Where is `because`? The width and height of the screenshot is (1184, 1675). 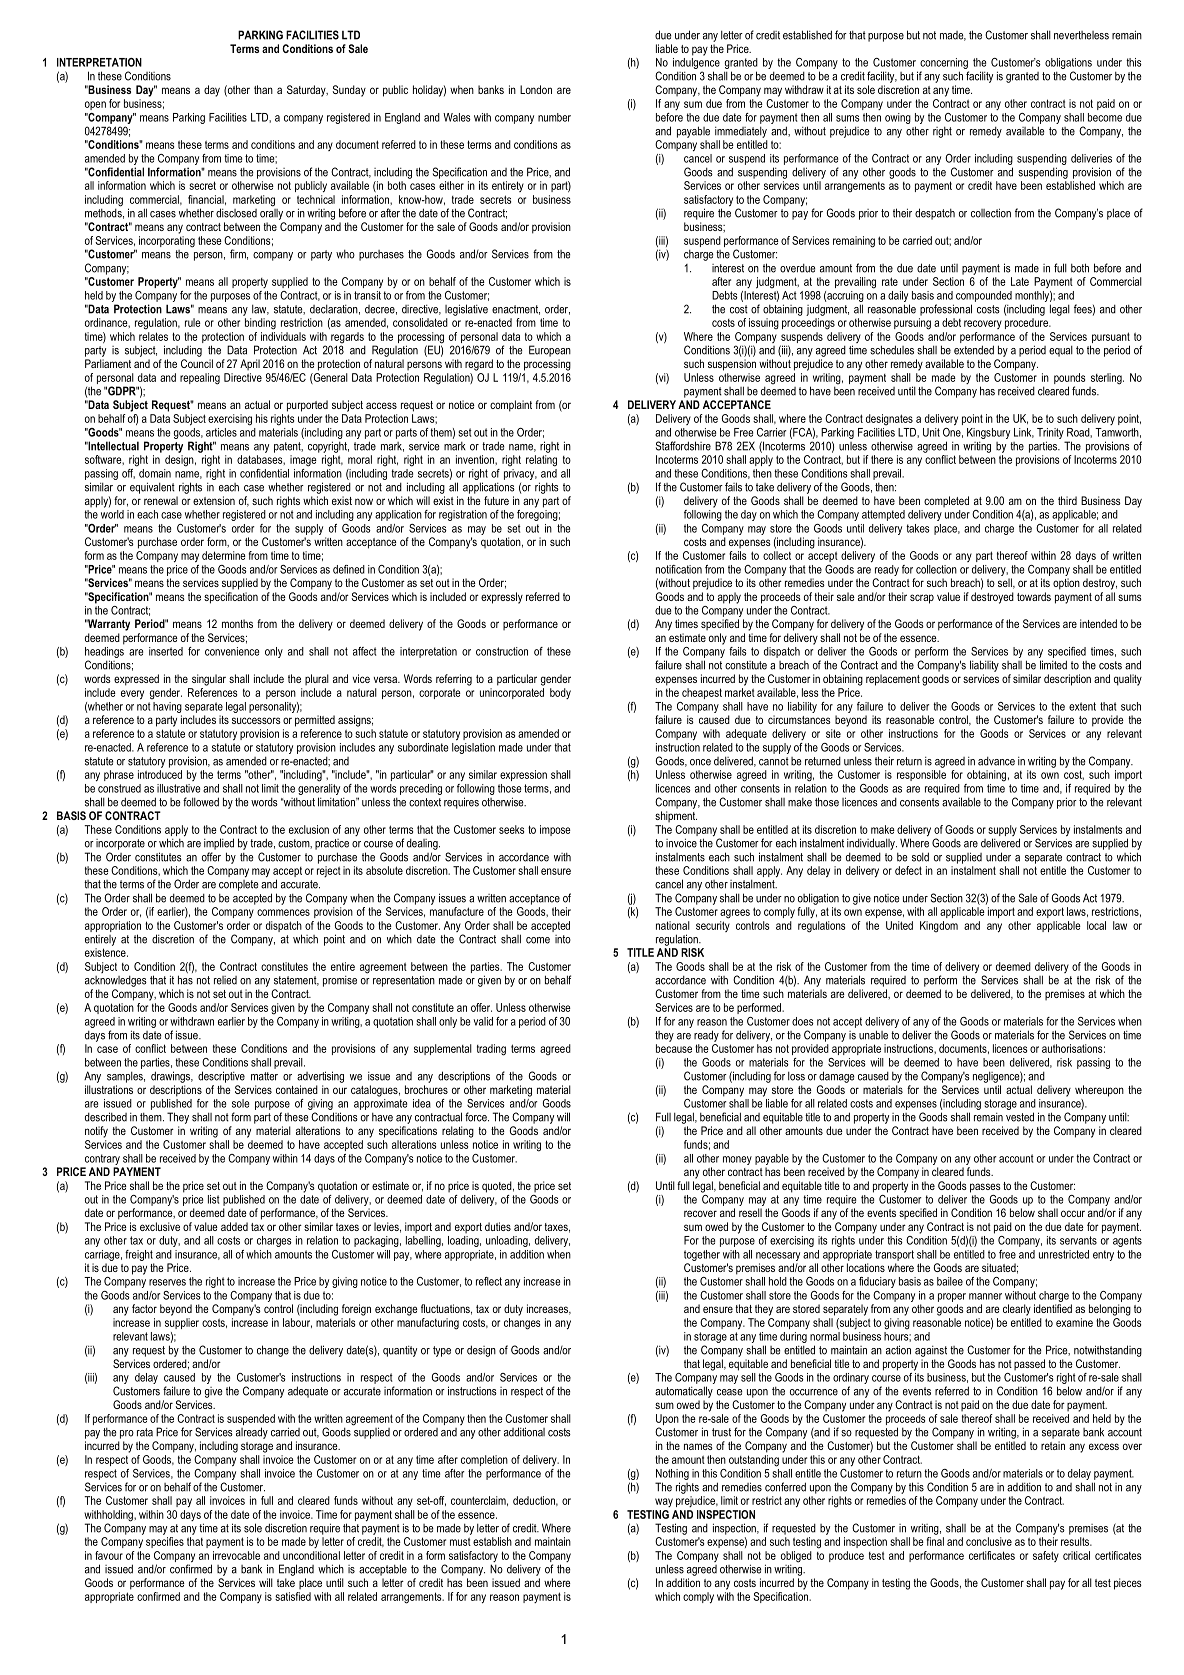
because is located at coordinates (674, 1048).
